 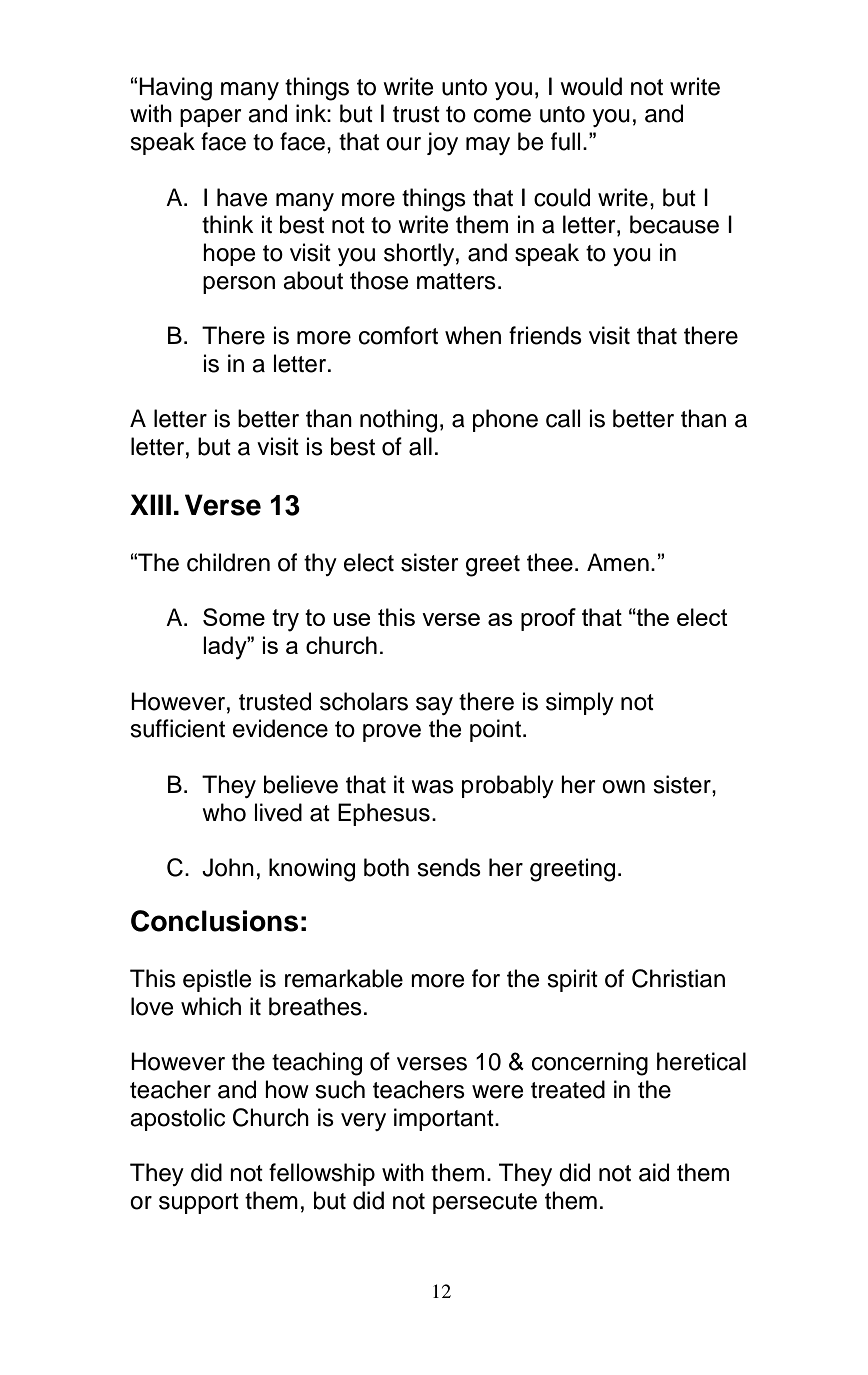 I want to click on paper, so click(x=211, y=118).
